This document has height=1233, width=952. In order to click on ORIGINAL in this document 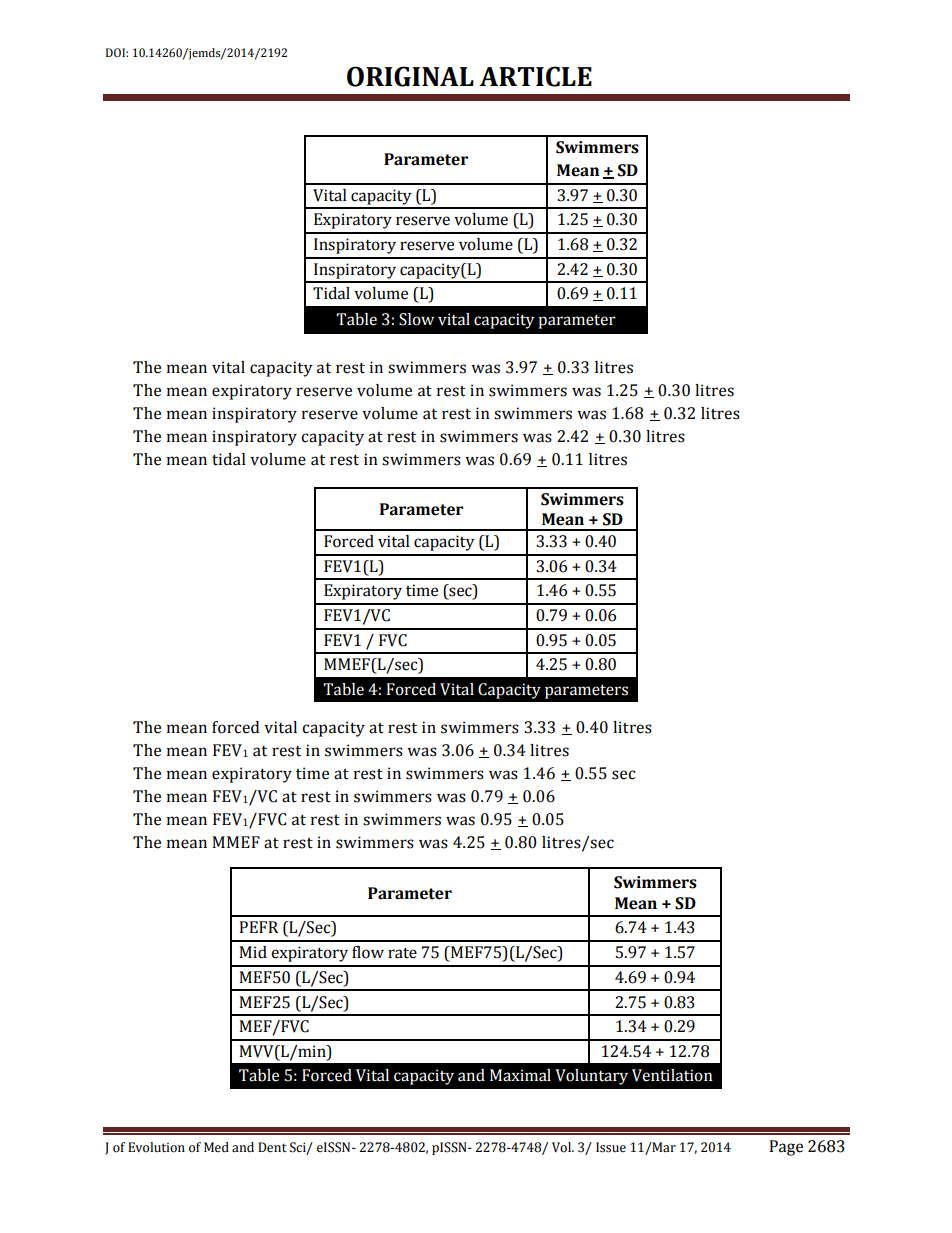, I will do `click(410, 76)`.
